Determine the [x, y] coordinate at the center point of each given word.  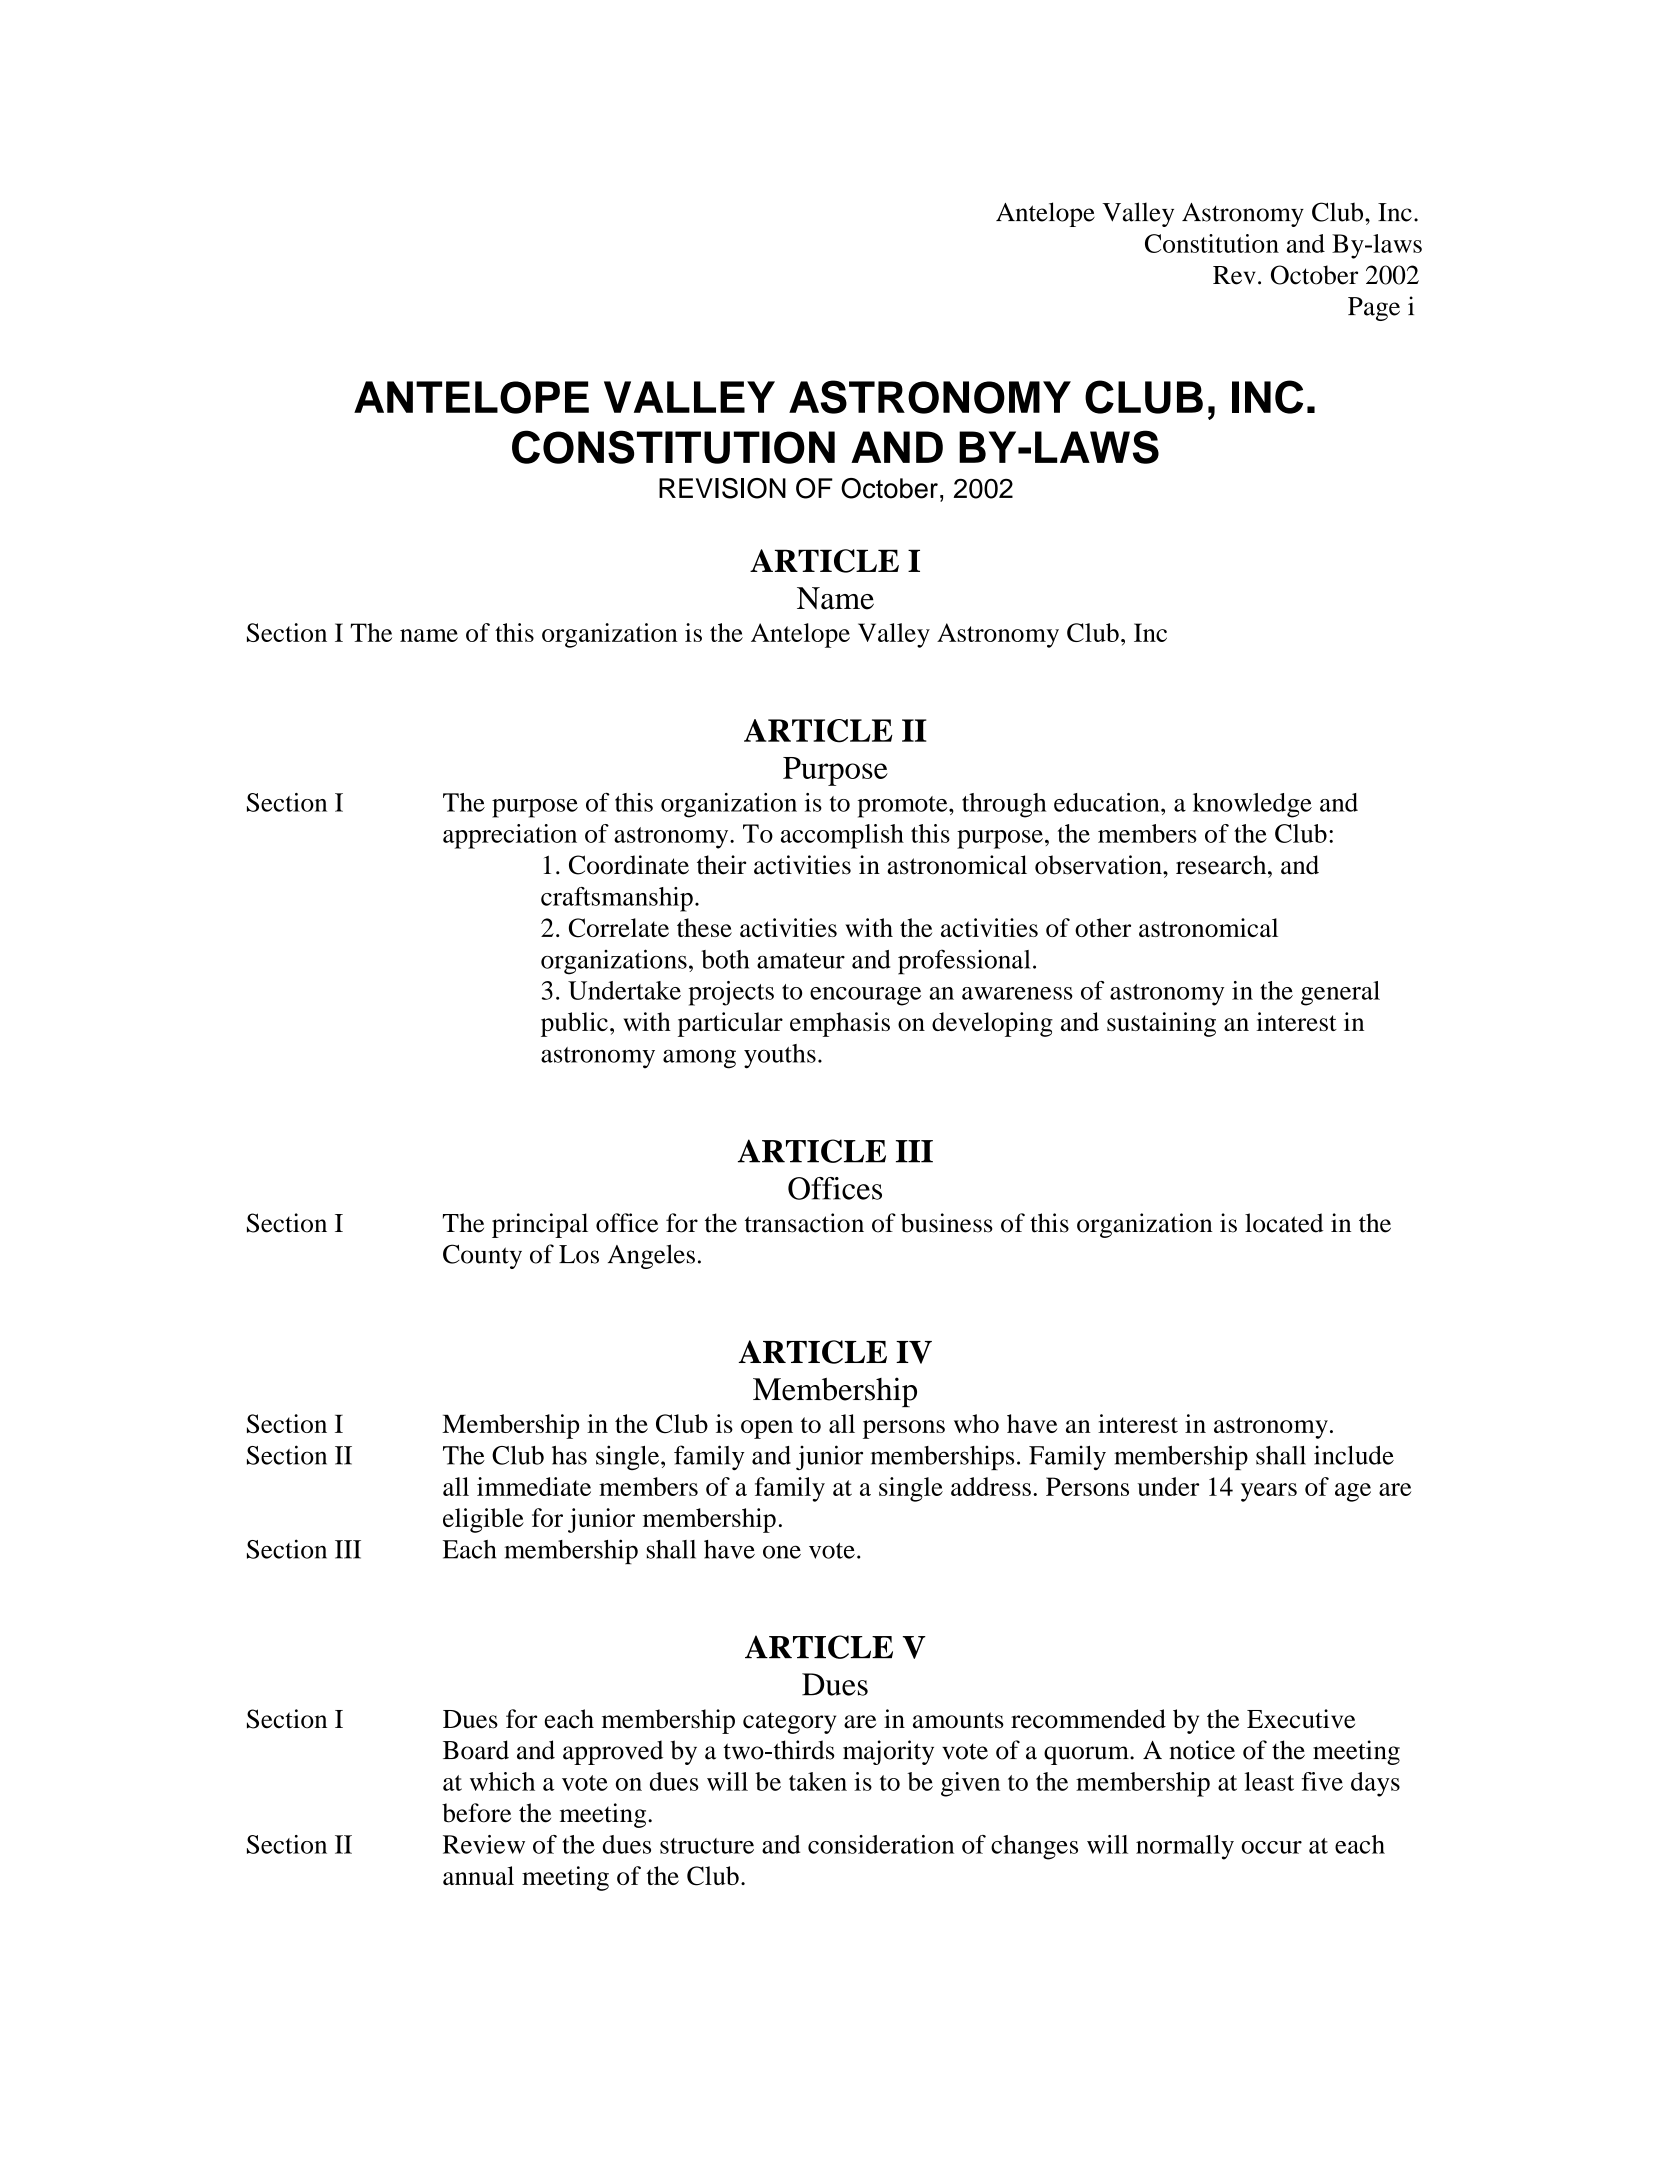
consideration [881, 1844]
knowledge [1252, 805]
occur [1271, 1847]
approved [613, 1752]
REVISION [722, 488]
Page [1374, 309]
